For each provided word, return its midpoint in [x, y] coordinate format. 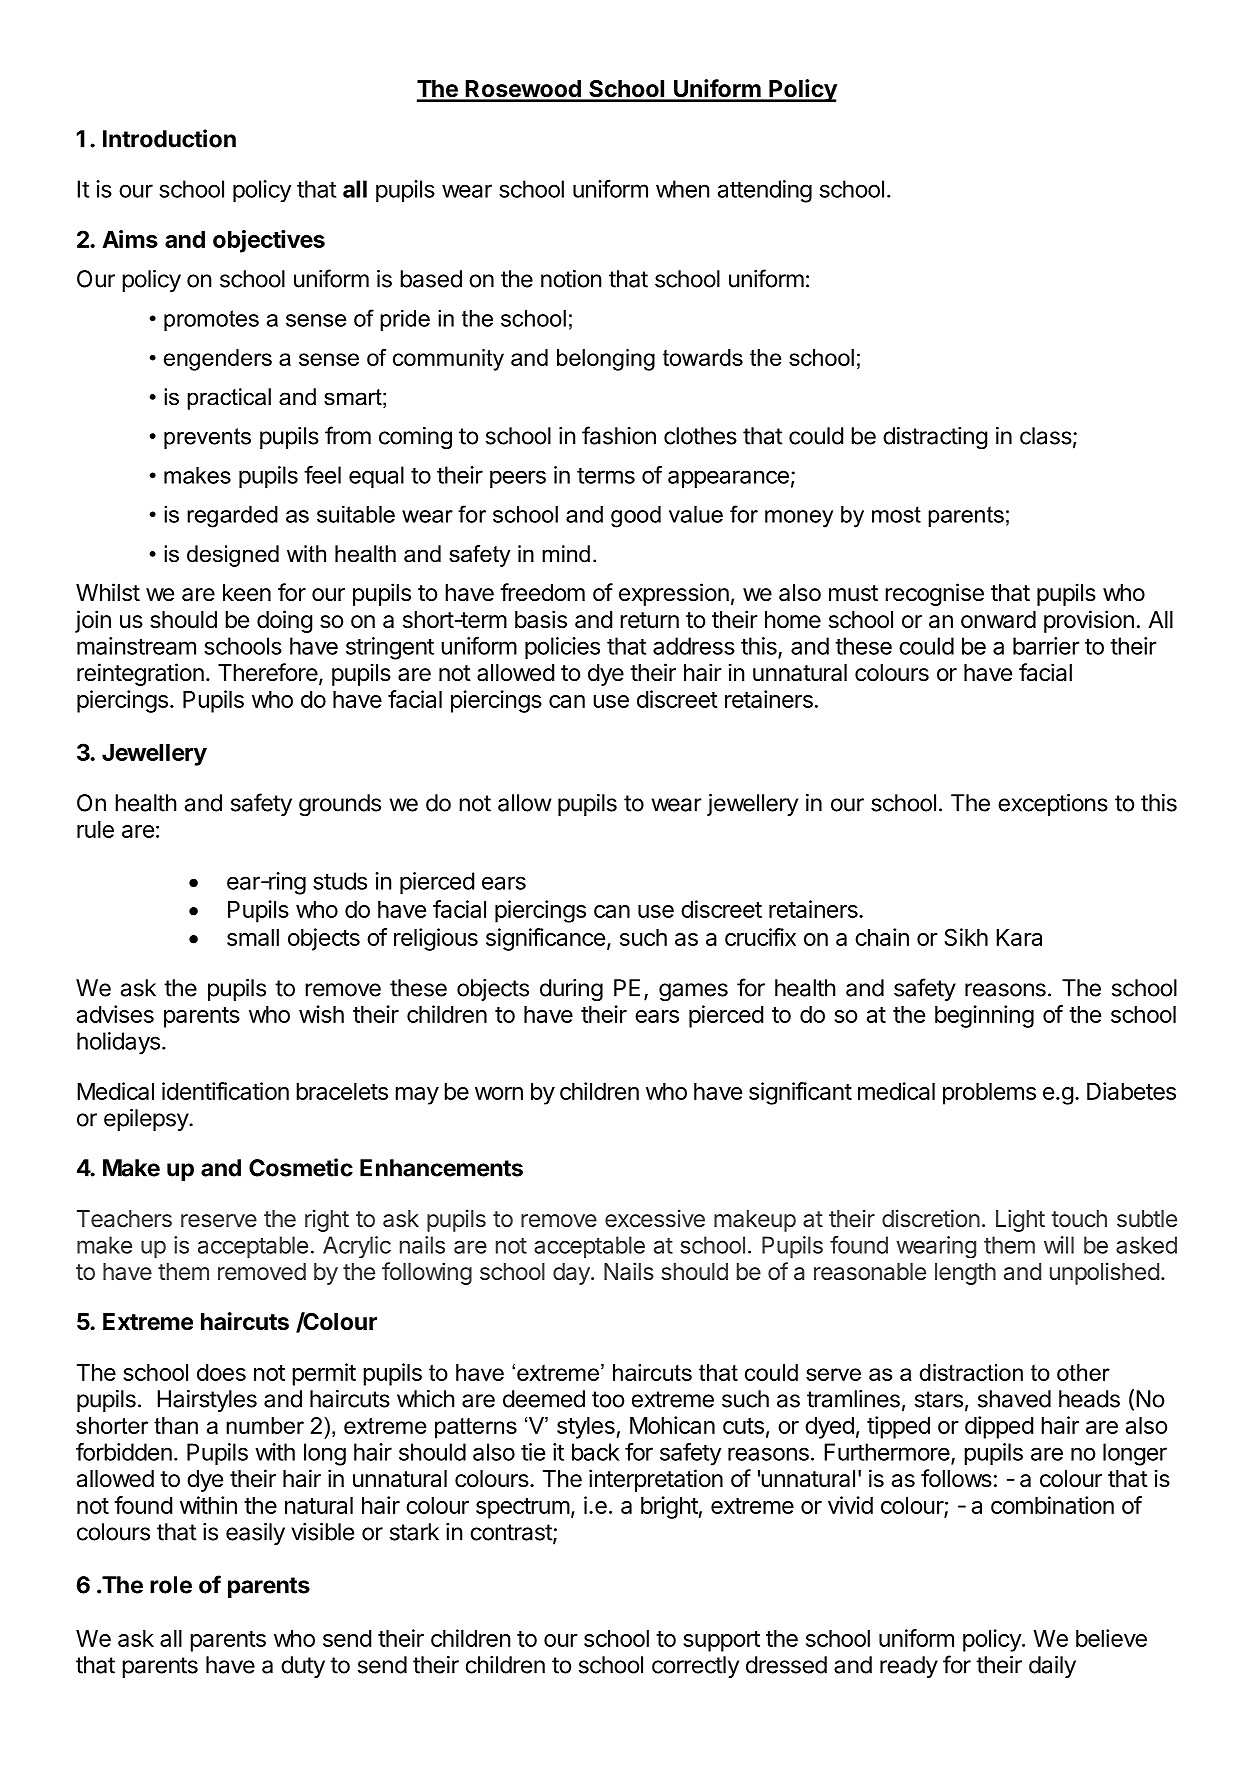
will [1059, 1245]
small [253, 937]
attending [765, 191]
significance [545, 939]
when [682, 189]
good [636, 517]
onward [998, 620]
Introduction [169, 138]
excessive [655, 1218]
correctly [695, 1667]
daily [1052, 1667]
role [171, 1585]
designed [233, 556]
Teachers [124, 1219]
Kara [1019, 937]
